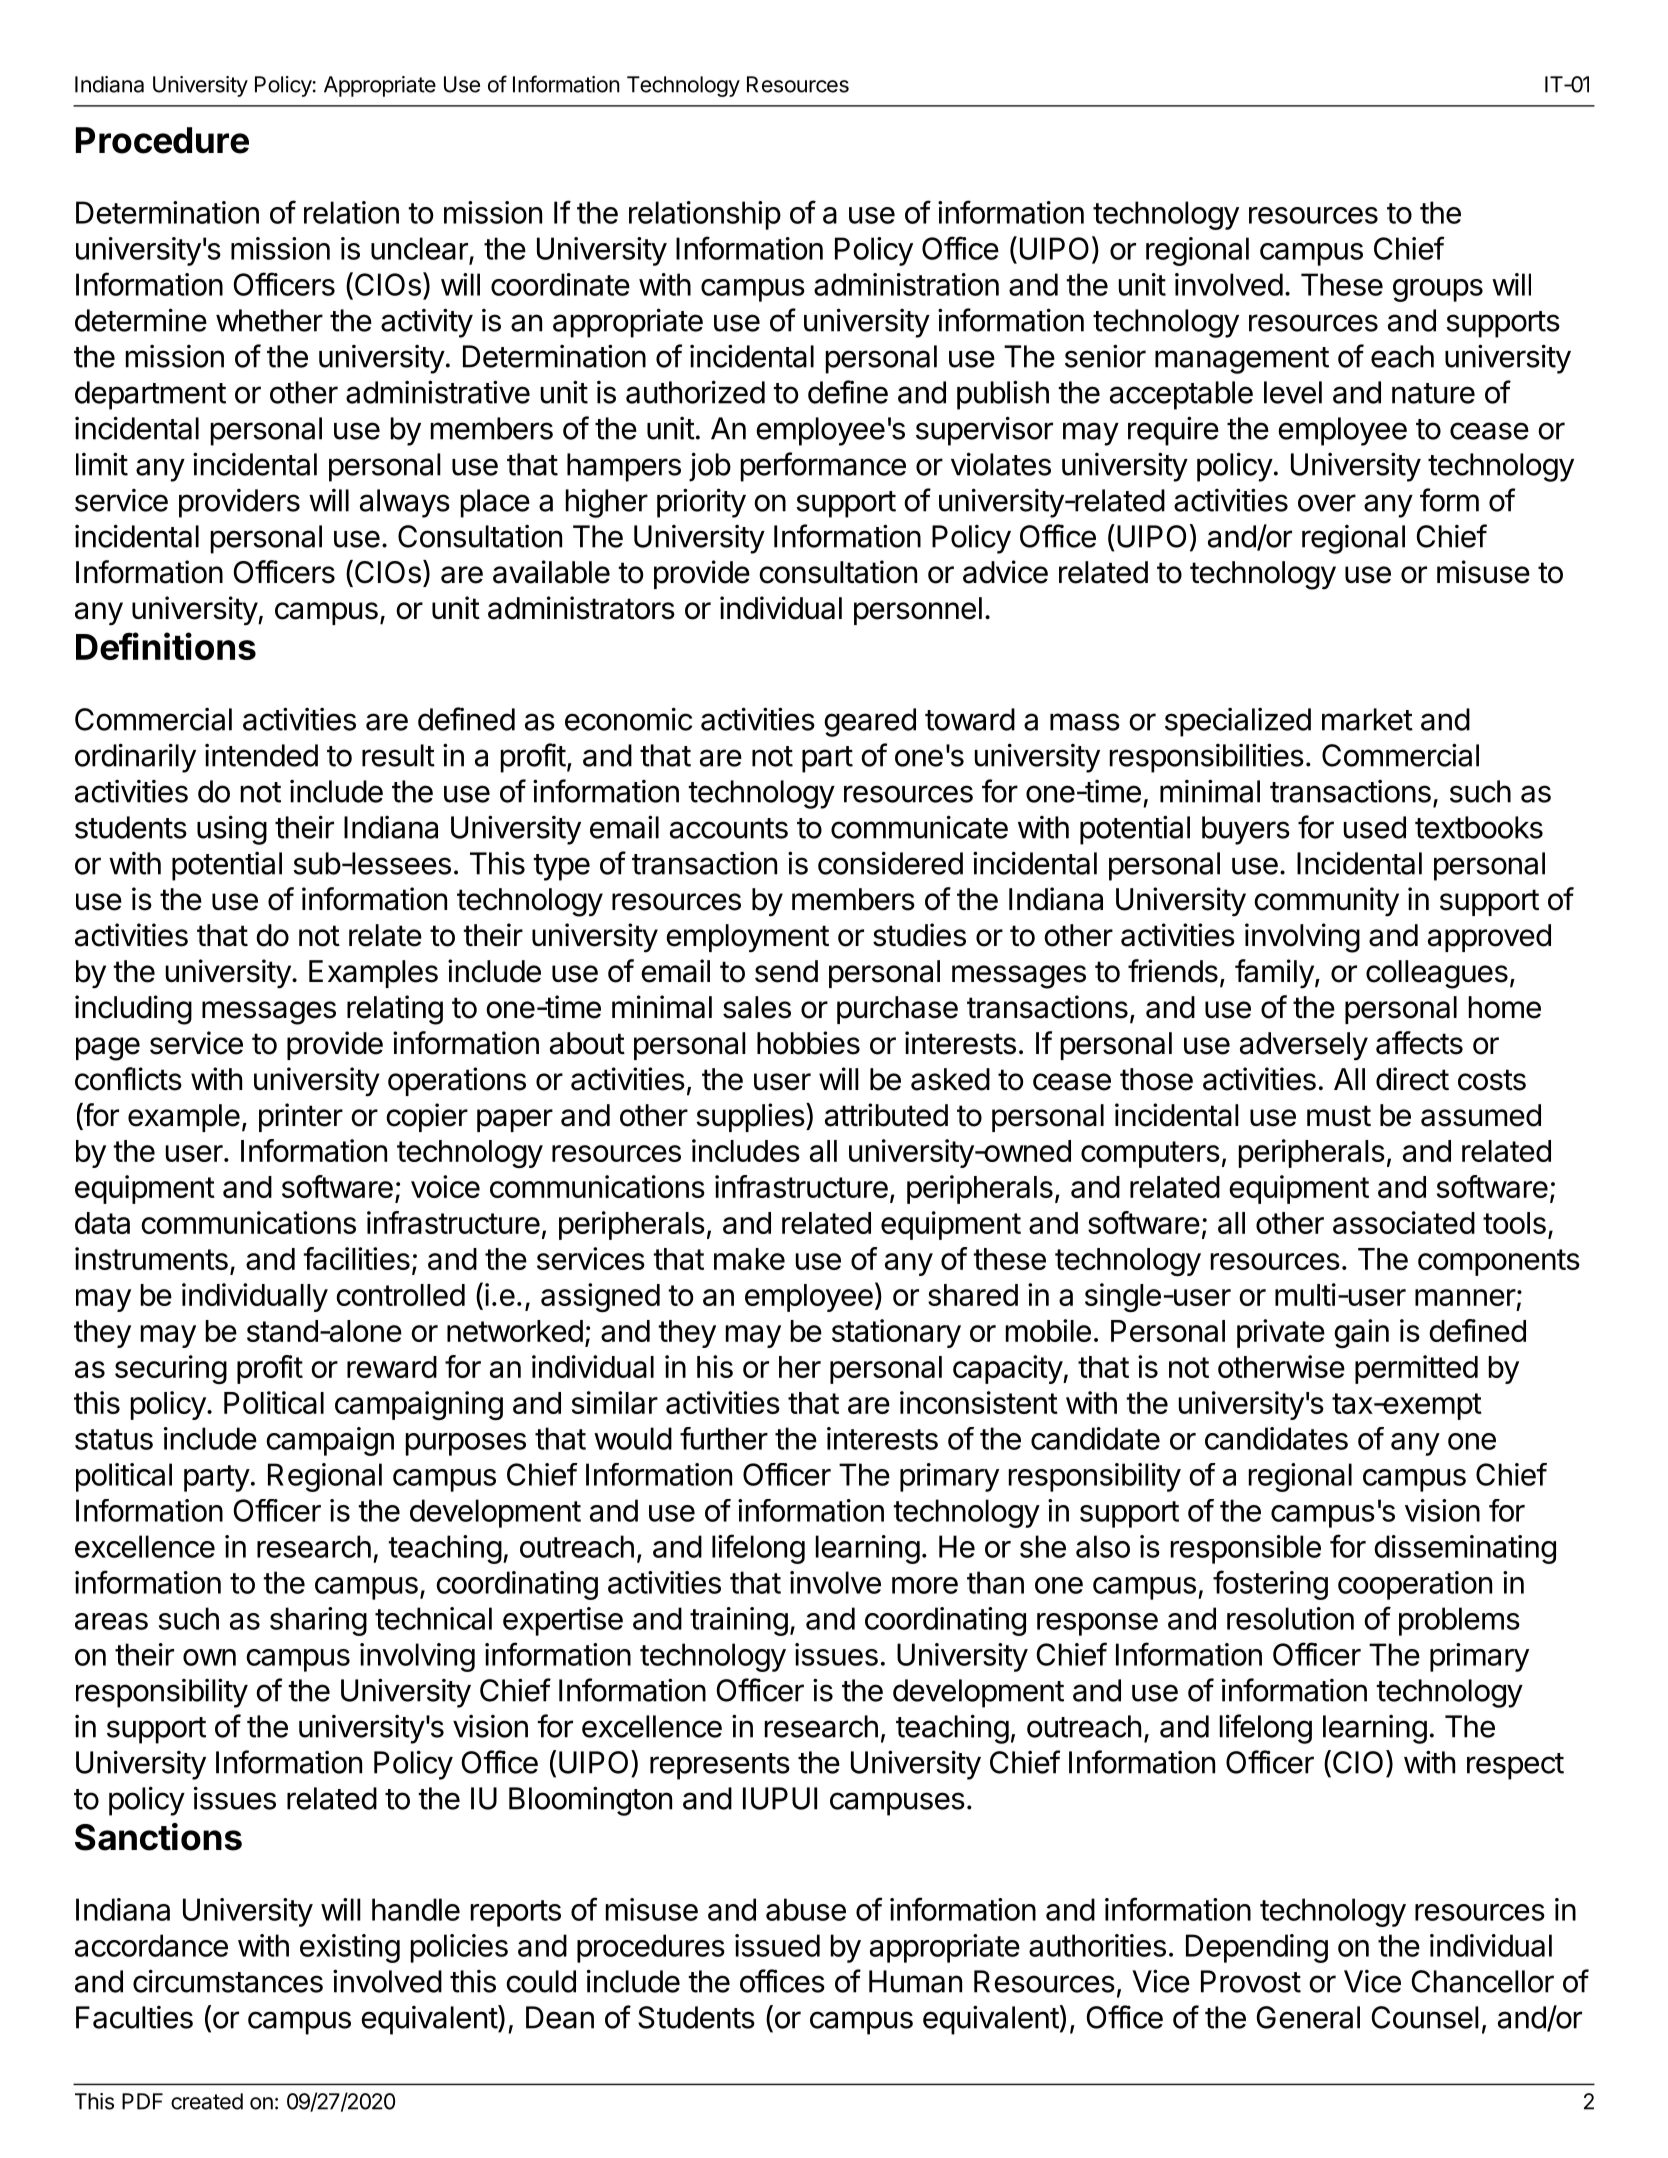 This screenshot has width=1668, height=2158. I want to click on whether, so click(269, 320).
